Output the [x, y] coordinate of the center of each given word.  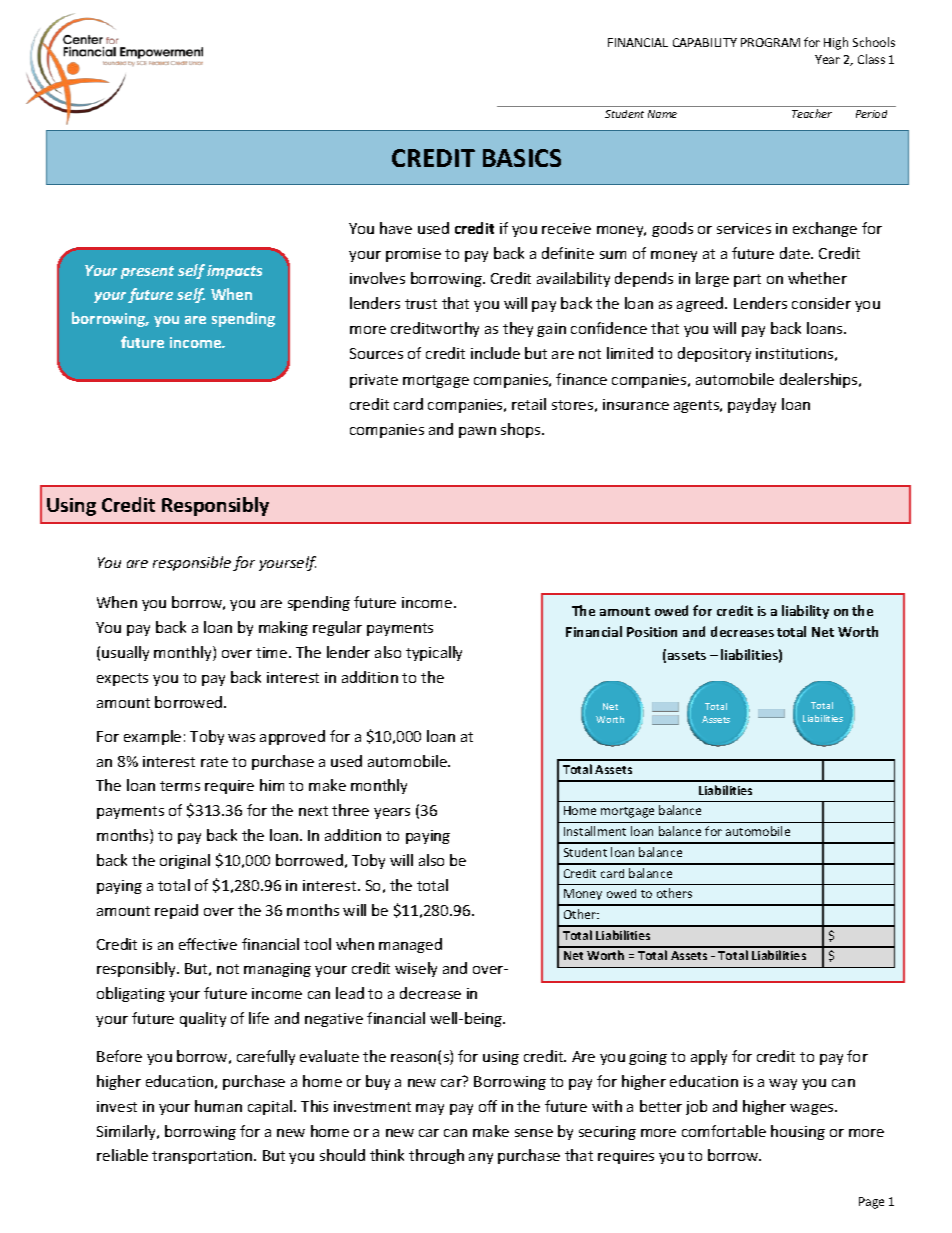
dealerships [820, 380]
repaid [176, 911]
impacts [234, 272]
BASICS [522, 158]
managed [410, 945]
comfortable [724, 1131]
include [495, 353]
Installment [595, 831]
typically [434, 653]
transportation [203, 1157]
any [481, 1158]
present [147, 272]
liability [805, 612]
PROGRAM [770, 42]
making [283, 628]
